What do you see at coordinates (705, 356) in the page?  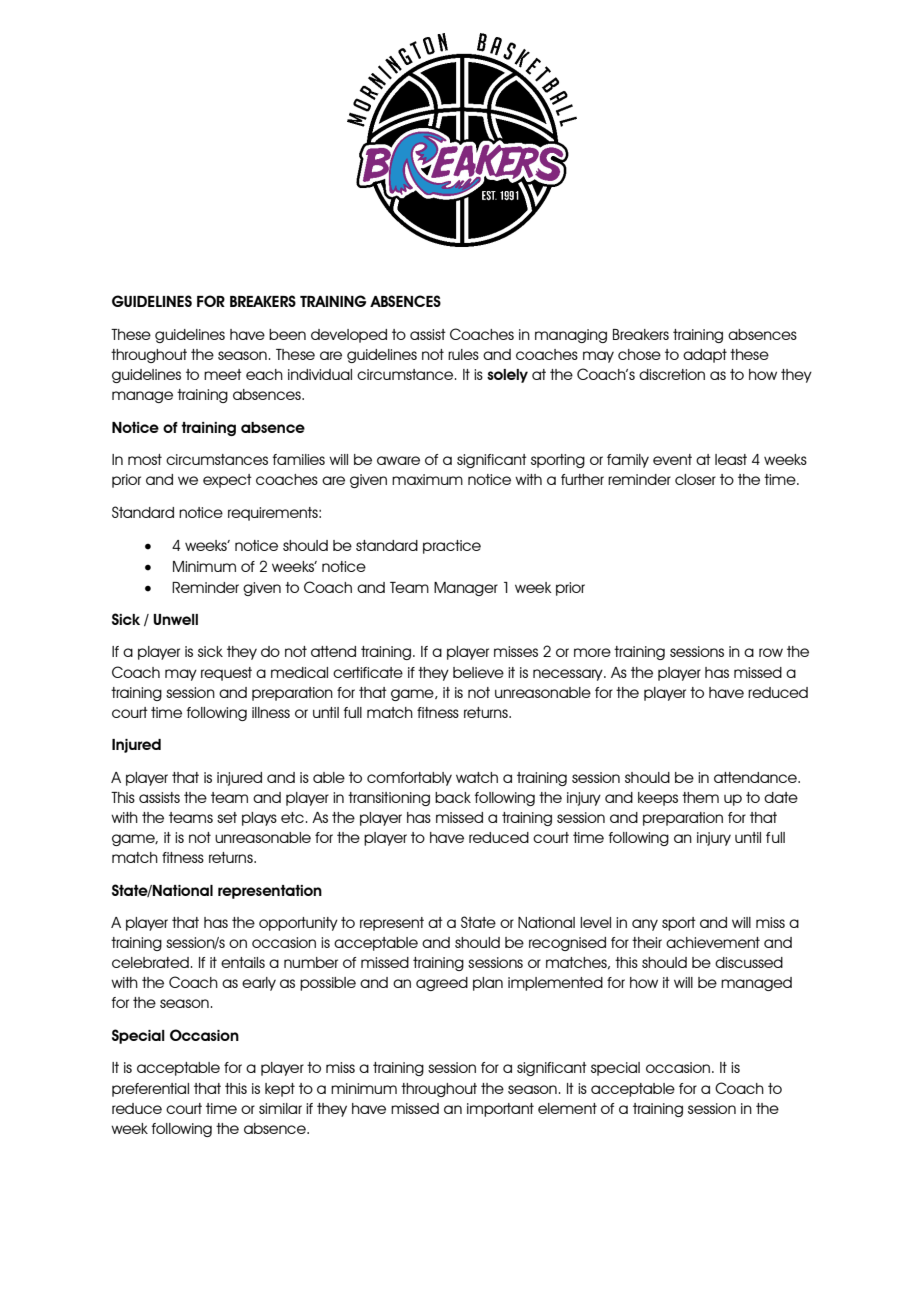 I see `adapt` at bounding box center [705, 356].
